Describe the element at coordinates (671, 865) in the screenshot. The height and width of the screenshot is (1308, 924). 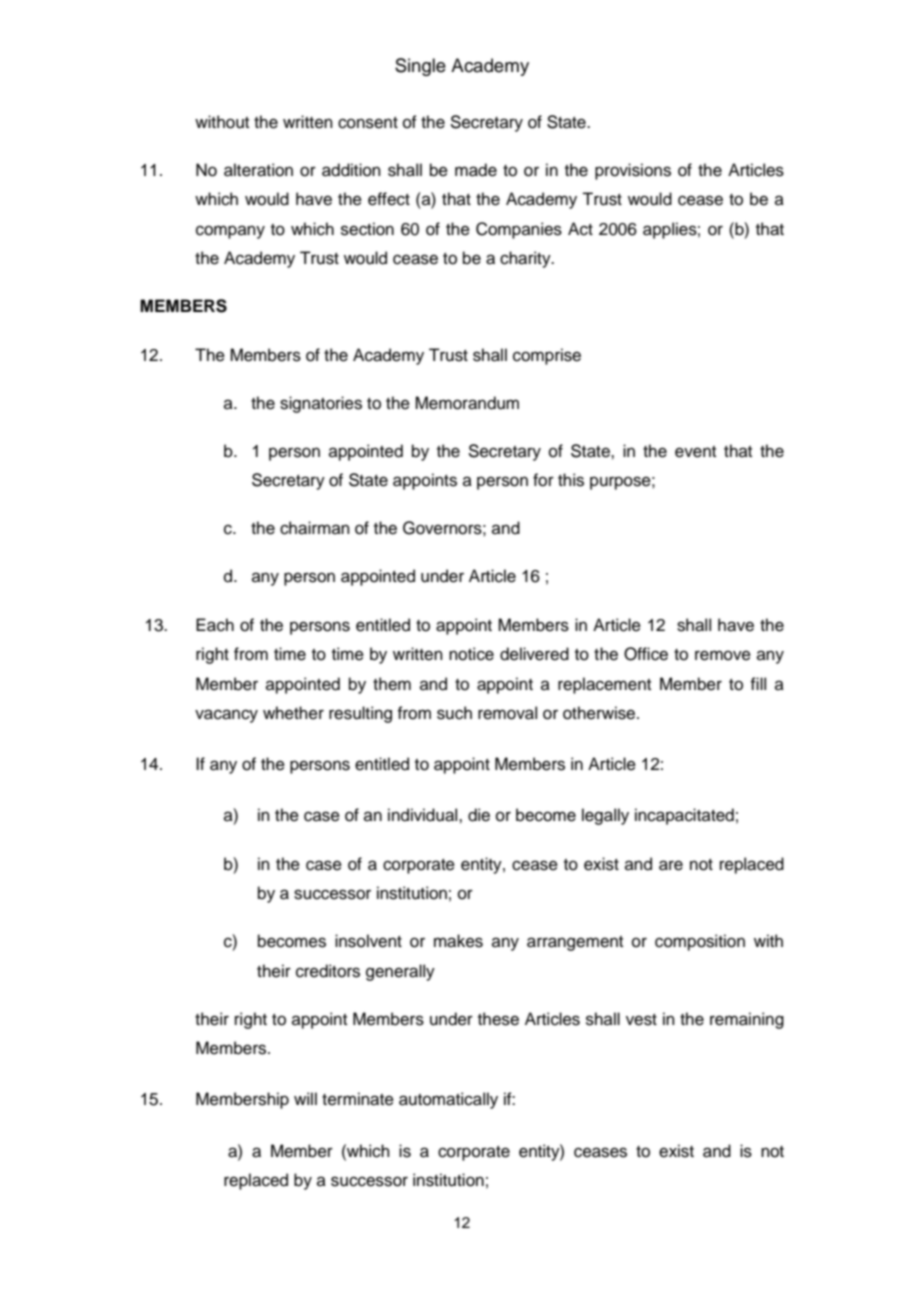
I see `are` at that location.
